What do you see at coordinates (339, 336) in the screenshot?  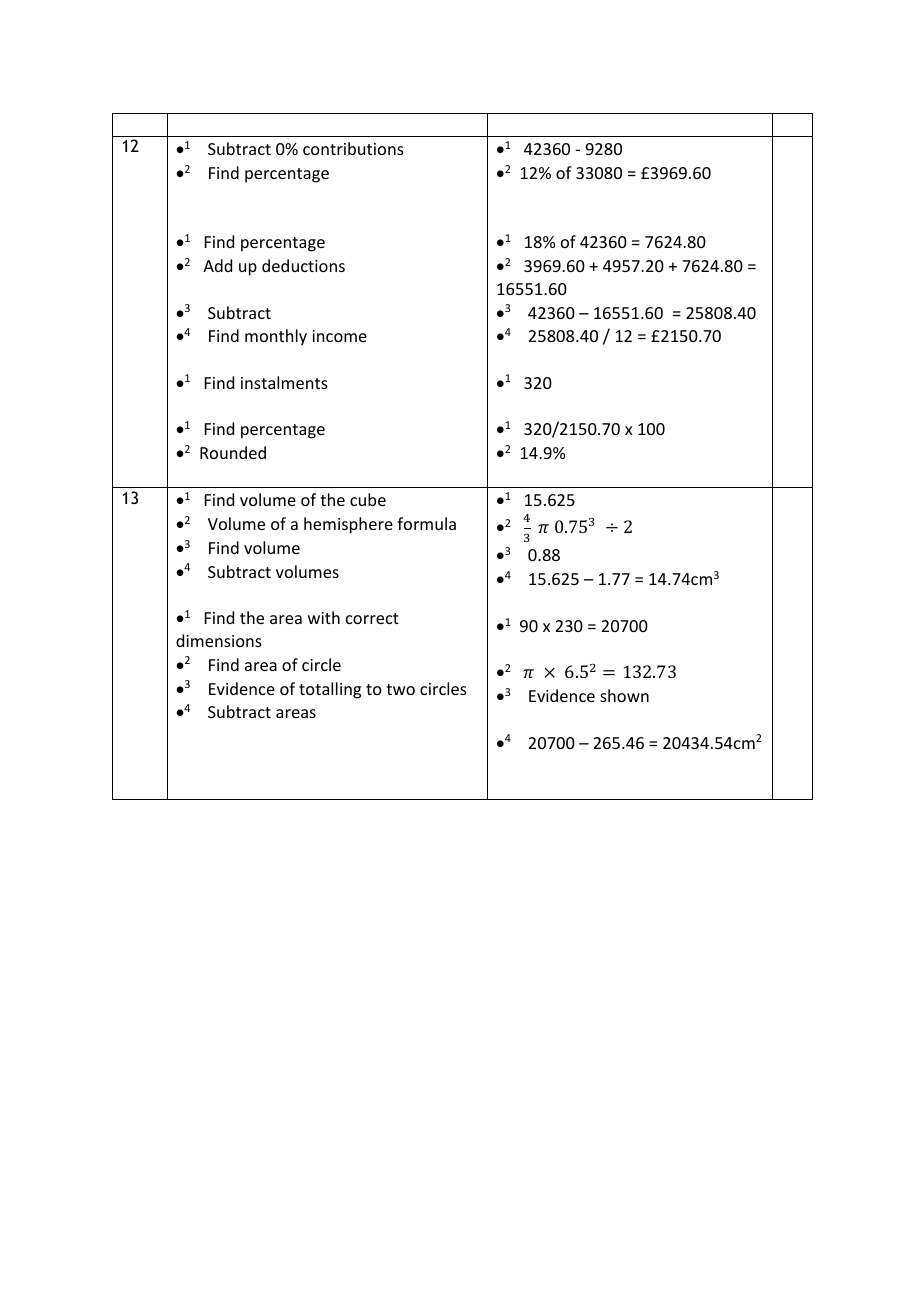 I see `income` at bounding box center [339, 336].
